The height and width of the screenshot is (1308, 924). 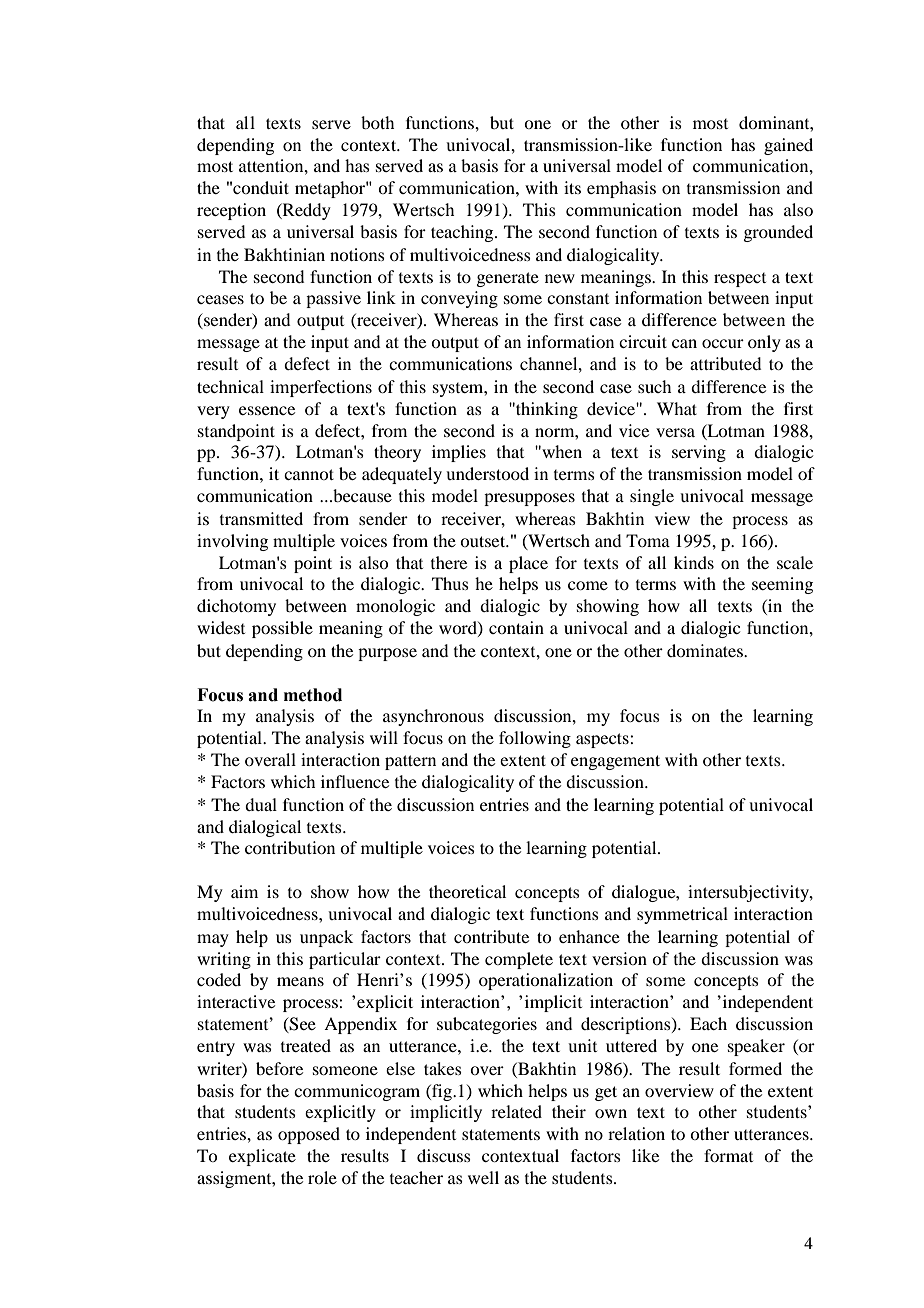 What do you see at coordinates (699, 453) in the screenshot?
I see `serving` at bounding box center [699, 453].
